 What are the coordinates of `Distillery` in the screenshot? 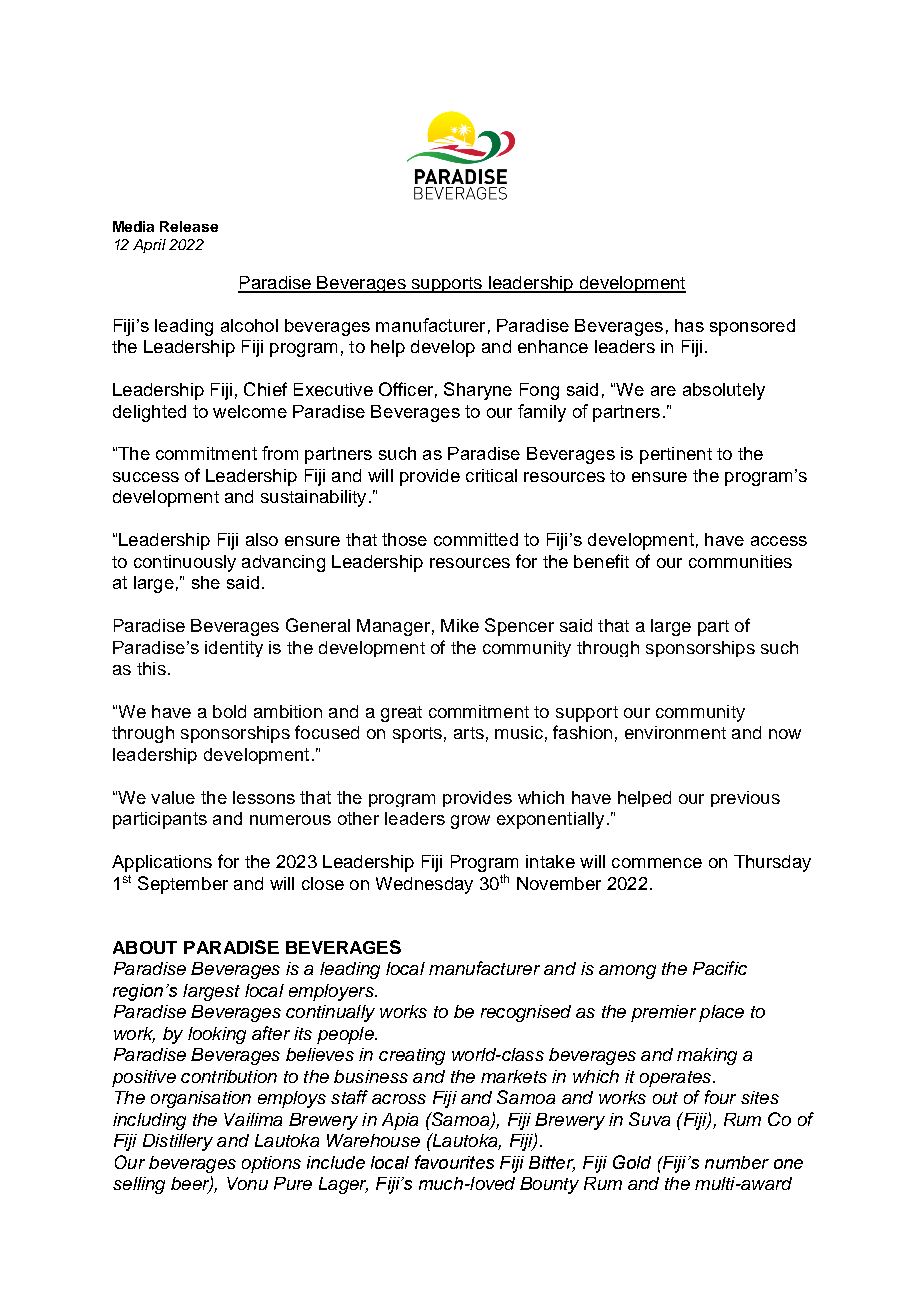 It's located at (178, 1142).
